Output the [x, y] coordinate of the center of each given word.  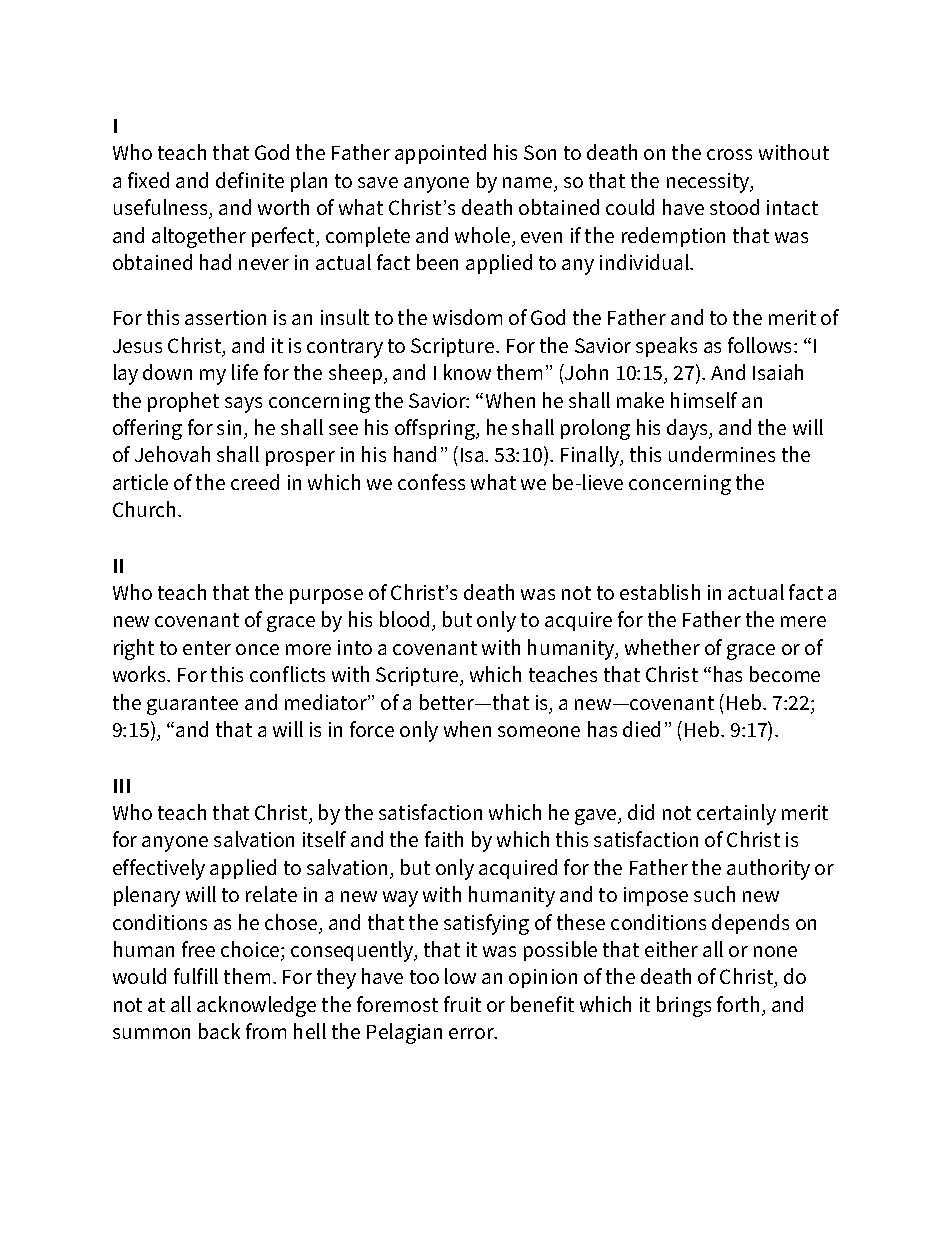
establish [660, 592]
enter [207, 648]
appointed [440, 154]
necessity [709, 183]
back [219, 1031]
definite [250, 180]
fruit [462, 1004]
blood [404, 619]
